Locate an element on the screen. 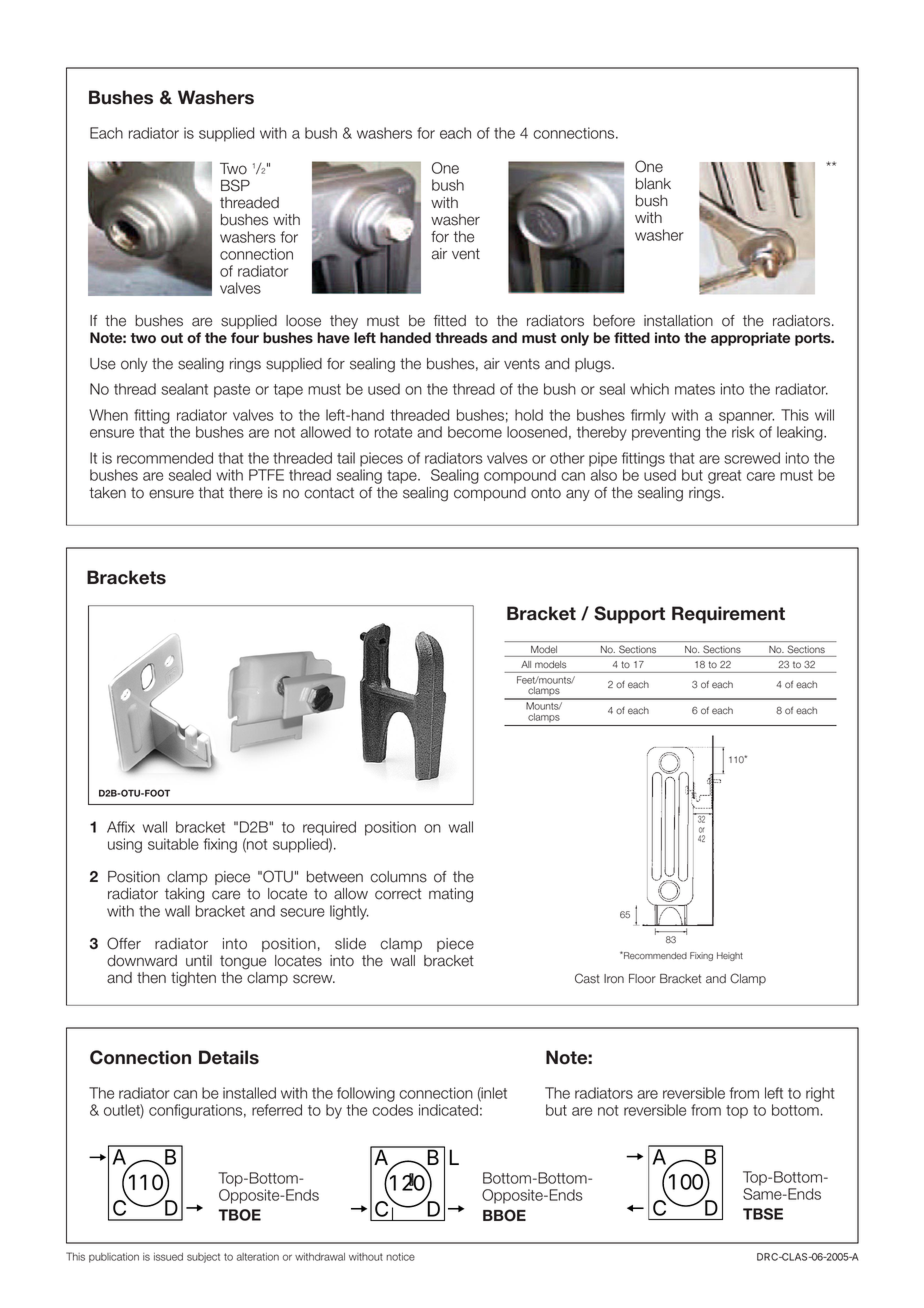 The height and width of the screenshot is (1308, 924). BSP is located at coordinates (235, 185).
